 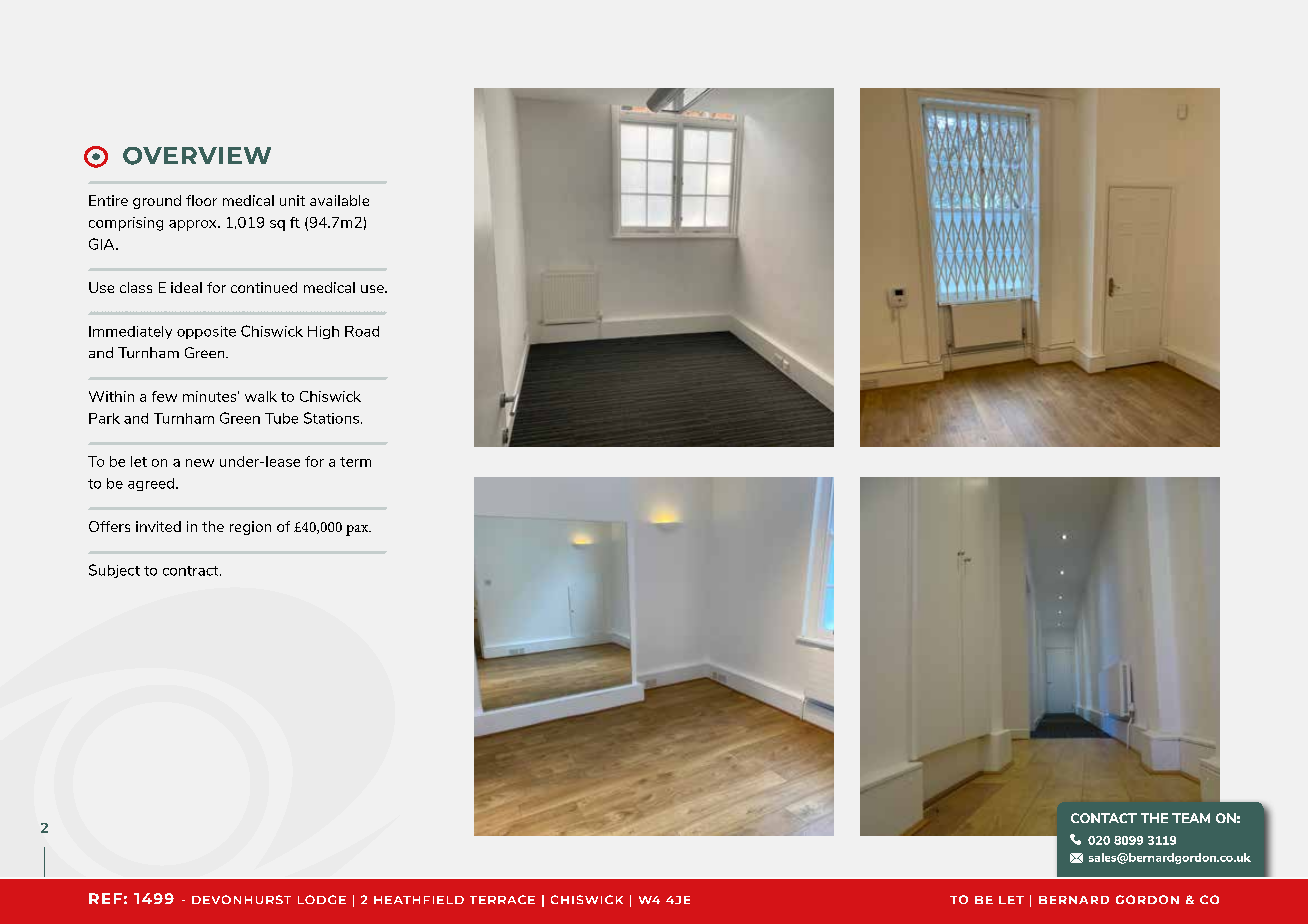 I want to click on High, so click(x=323, y=332).
